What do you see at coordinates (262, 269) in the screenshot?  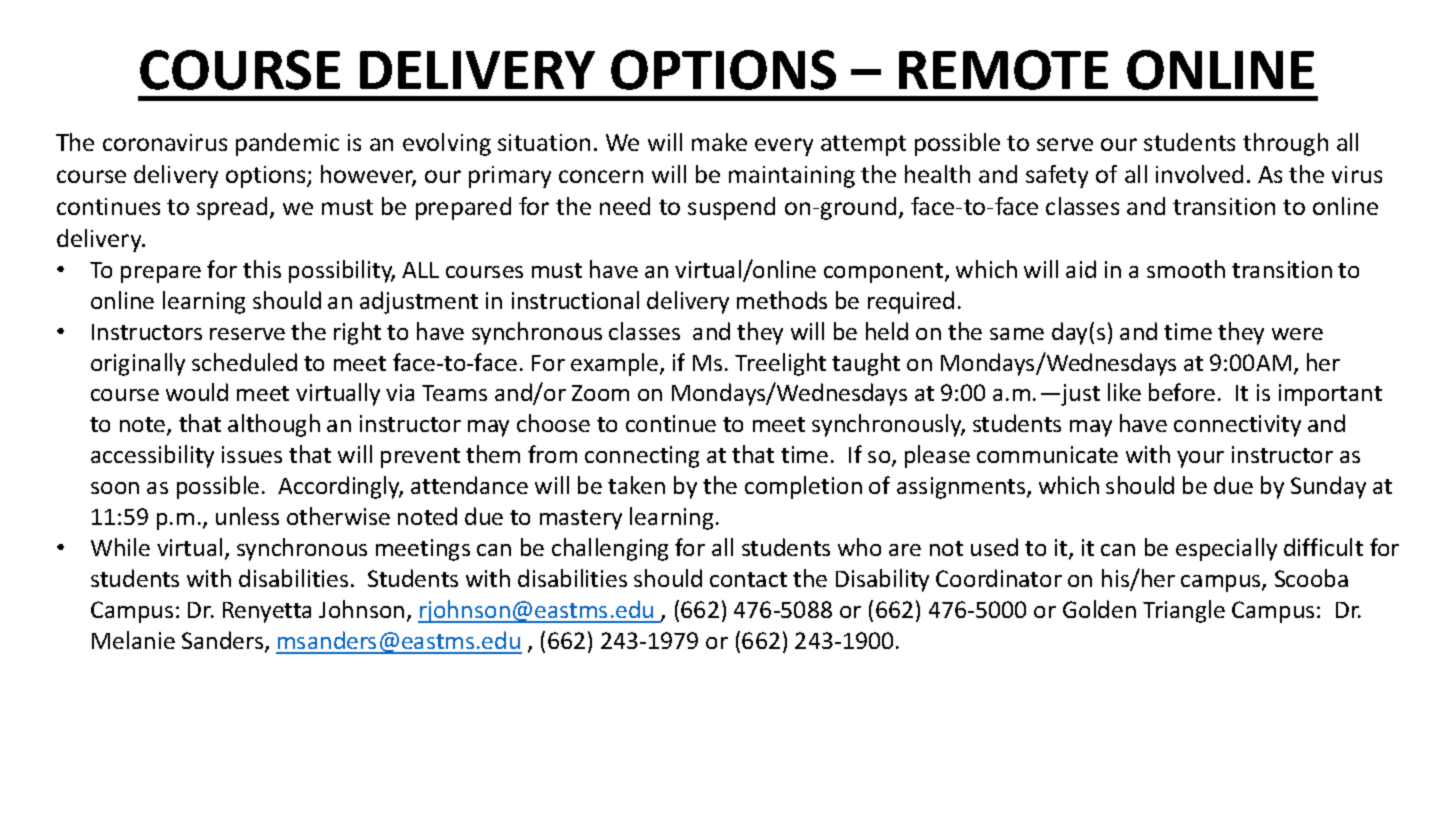 I see `this` at bounding box center [262, 269].
